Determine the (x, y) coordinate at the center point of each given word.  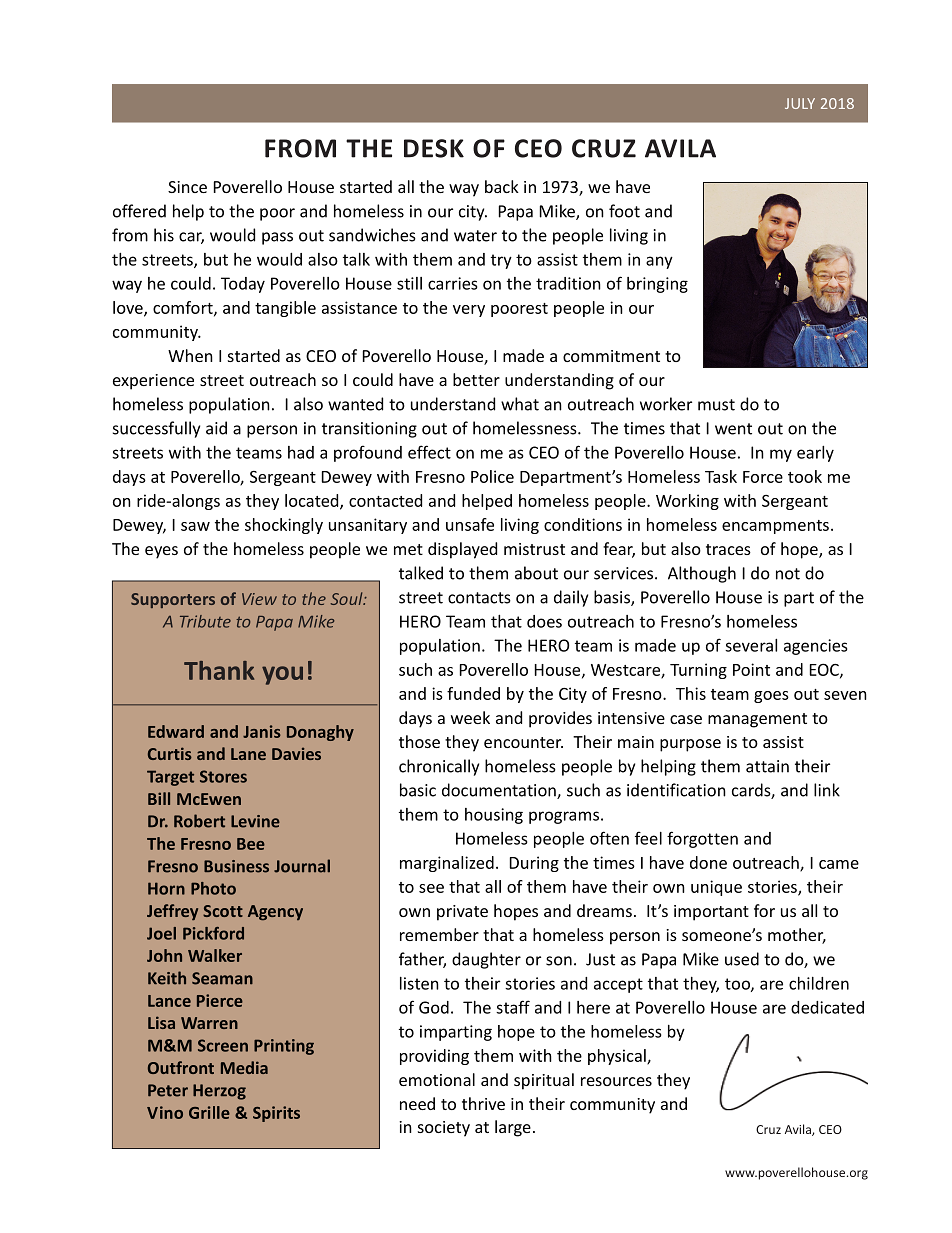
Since (187, 187)
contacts (479, 598)
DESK (434, 148)
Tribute (205, 621)
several (751, 645)
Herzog (219, 1092)
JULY (800, 103)
